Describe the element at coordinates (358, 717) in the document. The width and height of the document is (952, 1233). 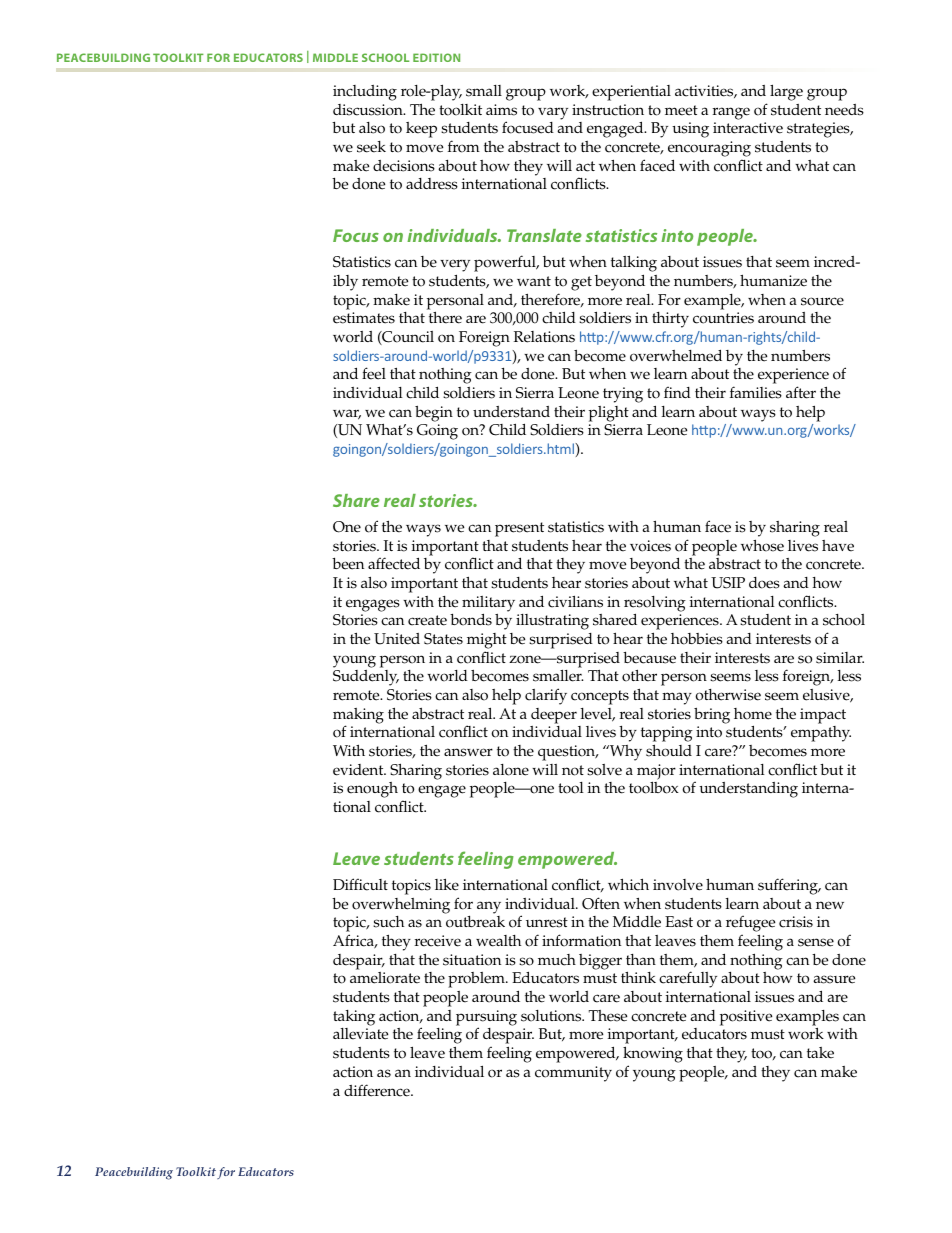
I see `making` at that location.
